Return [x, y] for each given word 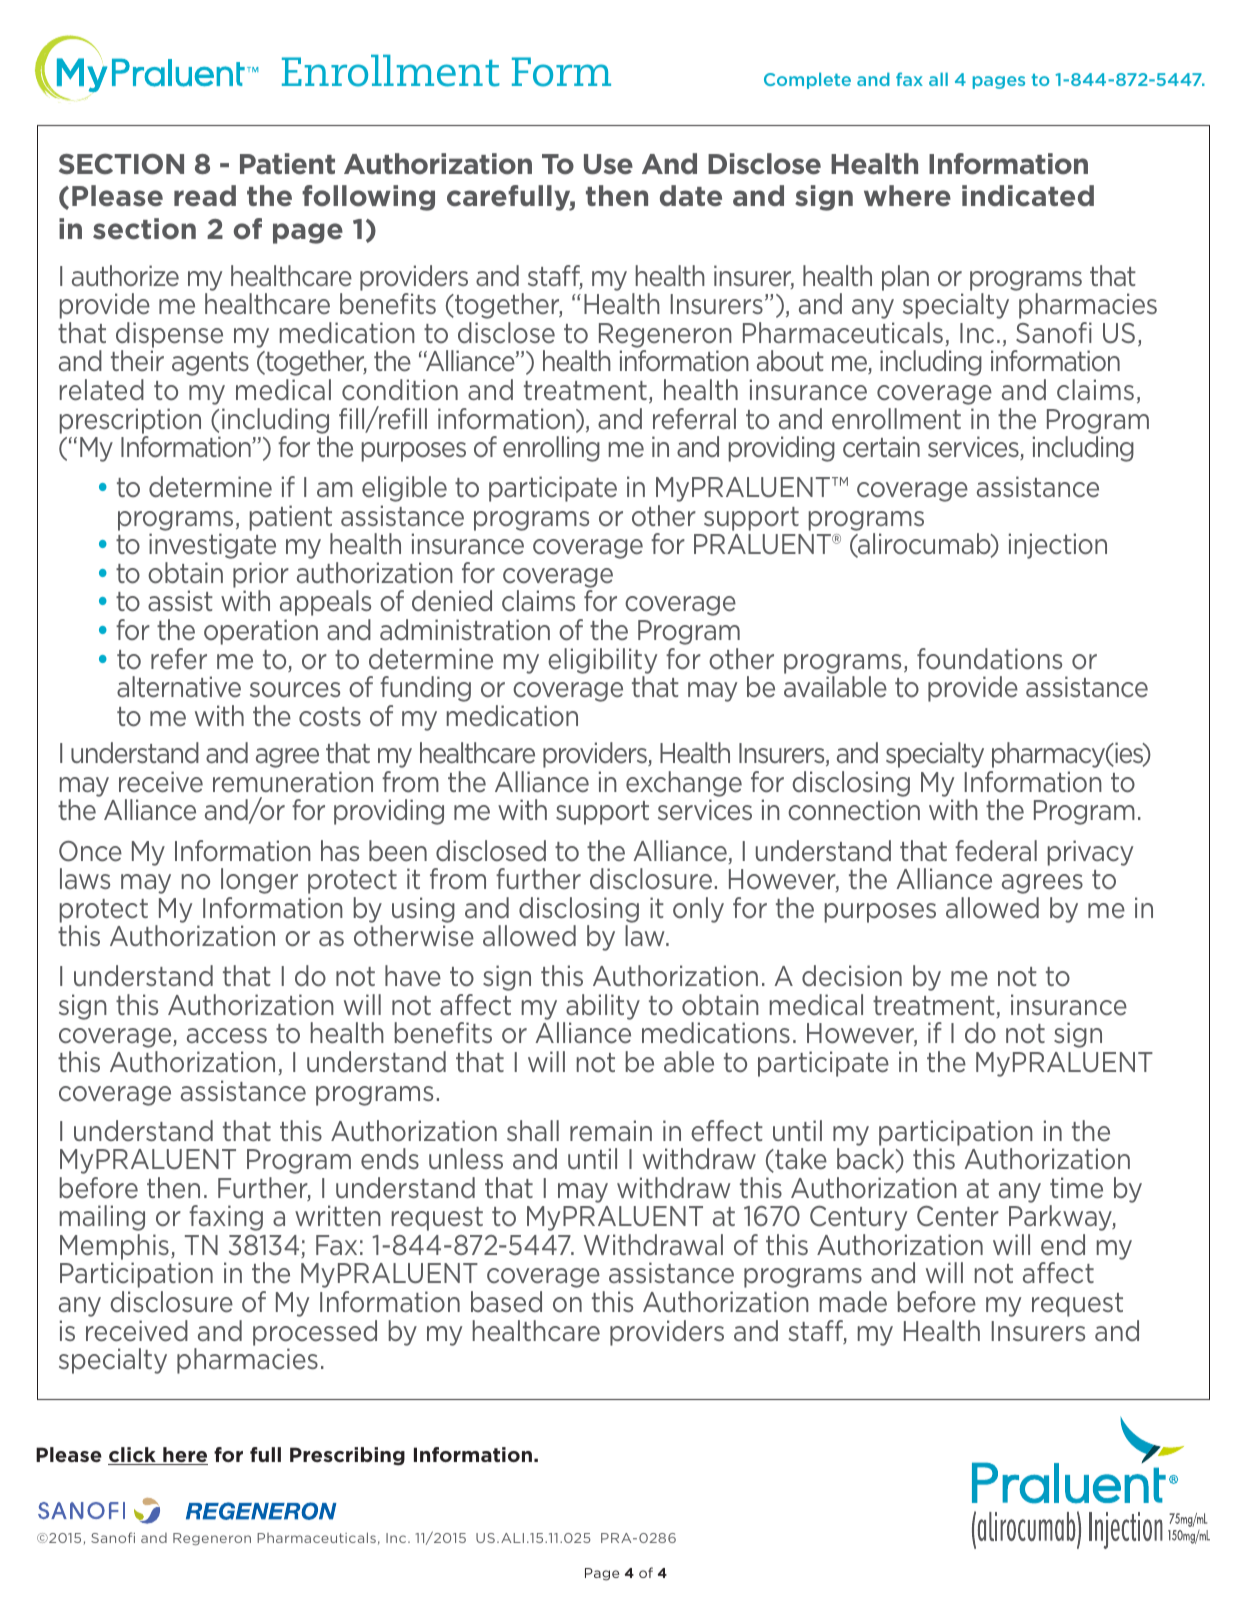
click [133, 1456]
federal [996, 850]
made [853, 1301]
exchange [684, 784]
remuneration [293, 782]
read [205, 196]
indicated [1028, 196]
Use [608, 164]
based [506, 1302]
